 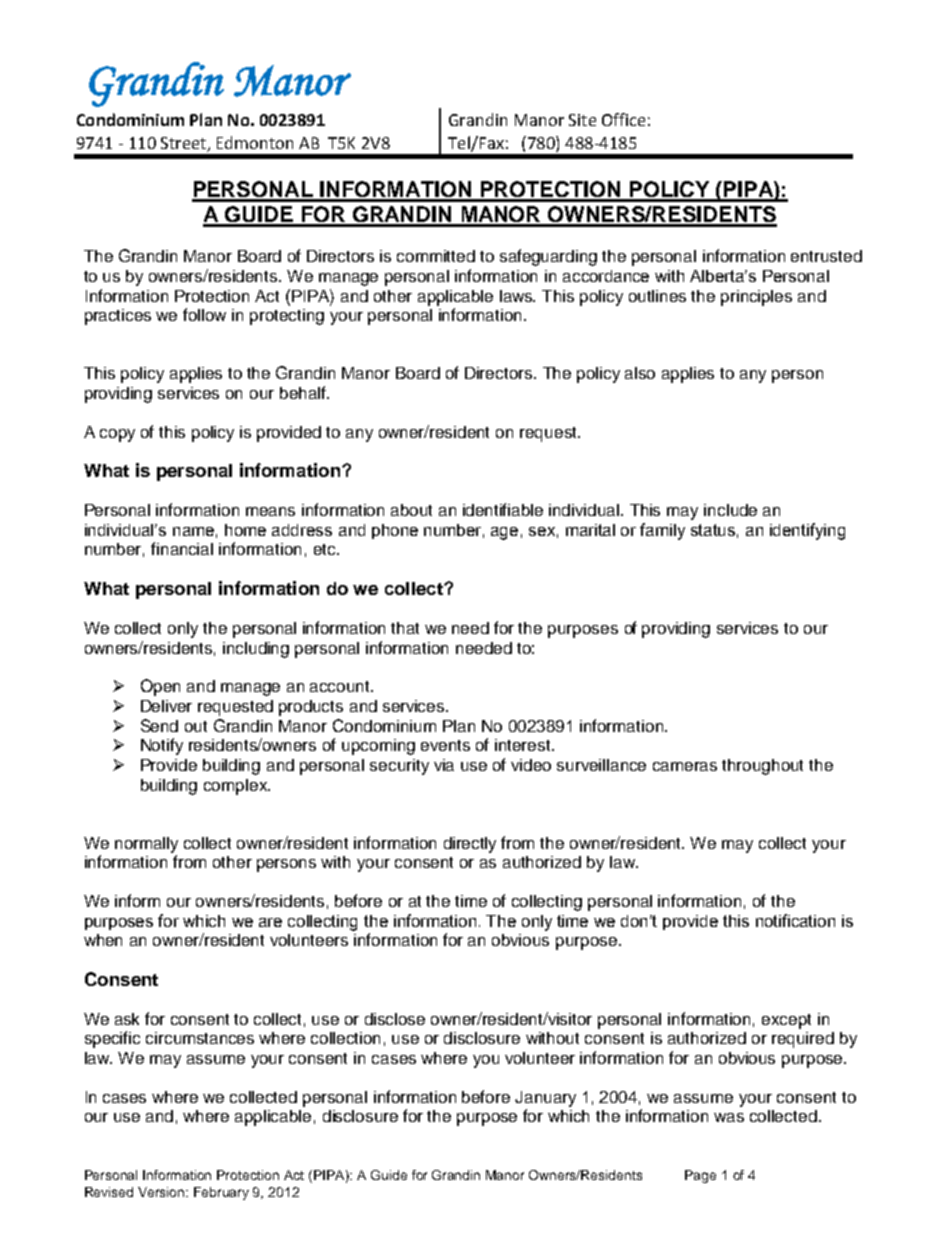 I want to click on Street, so click(x=184, y=144).
